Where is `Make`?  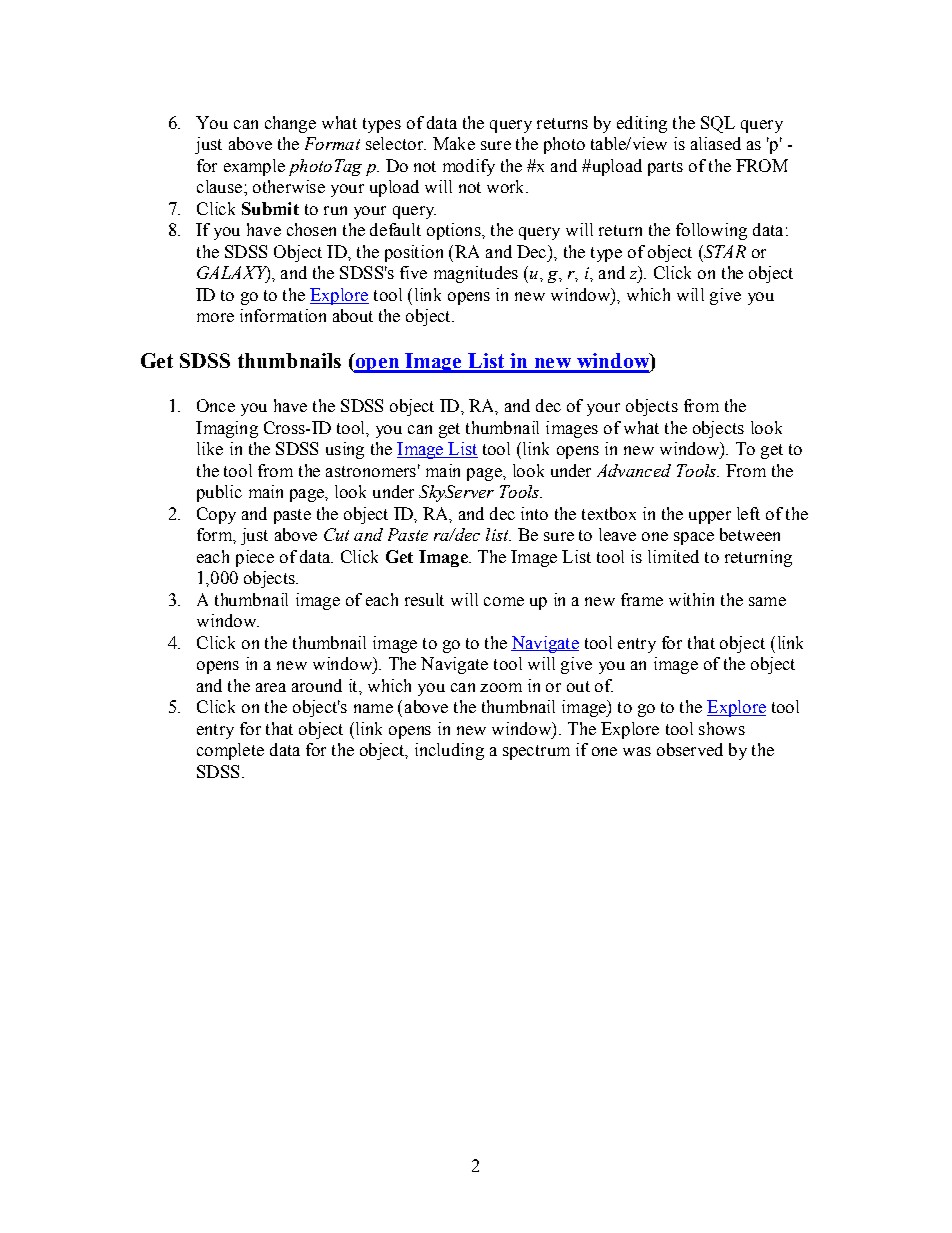
Make is located at coordinates (454, 143).
